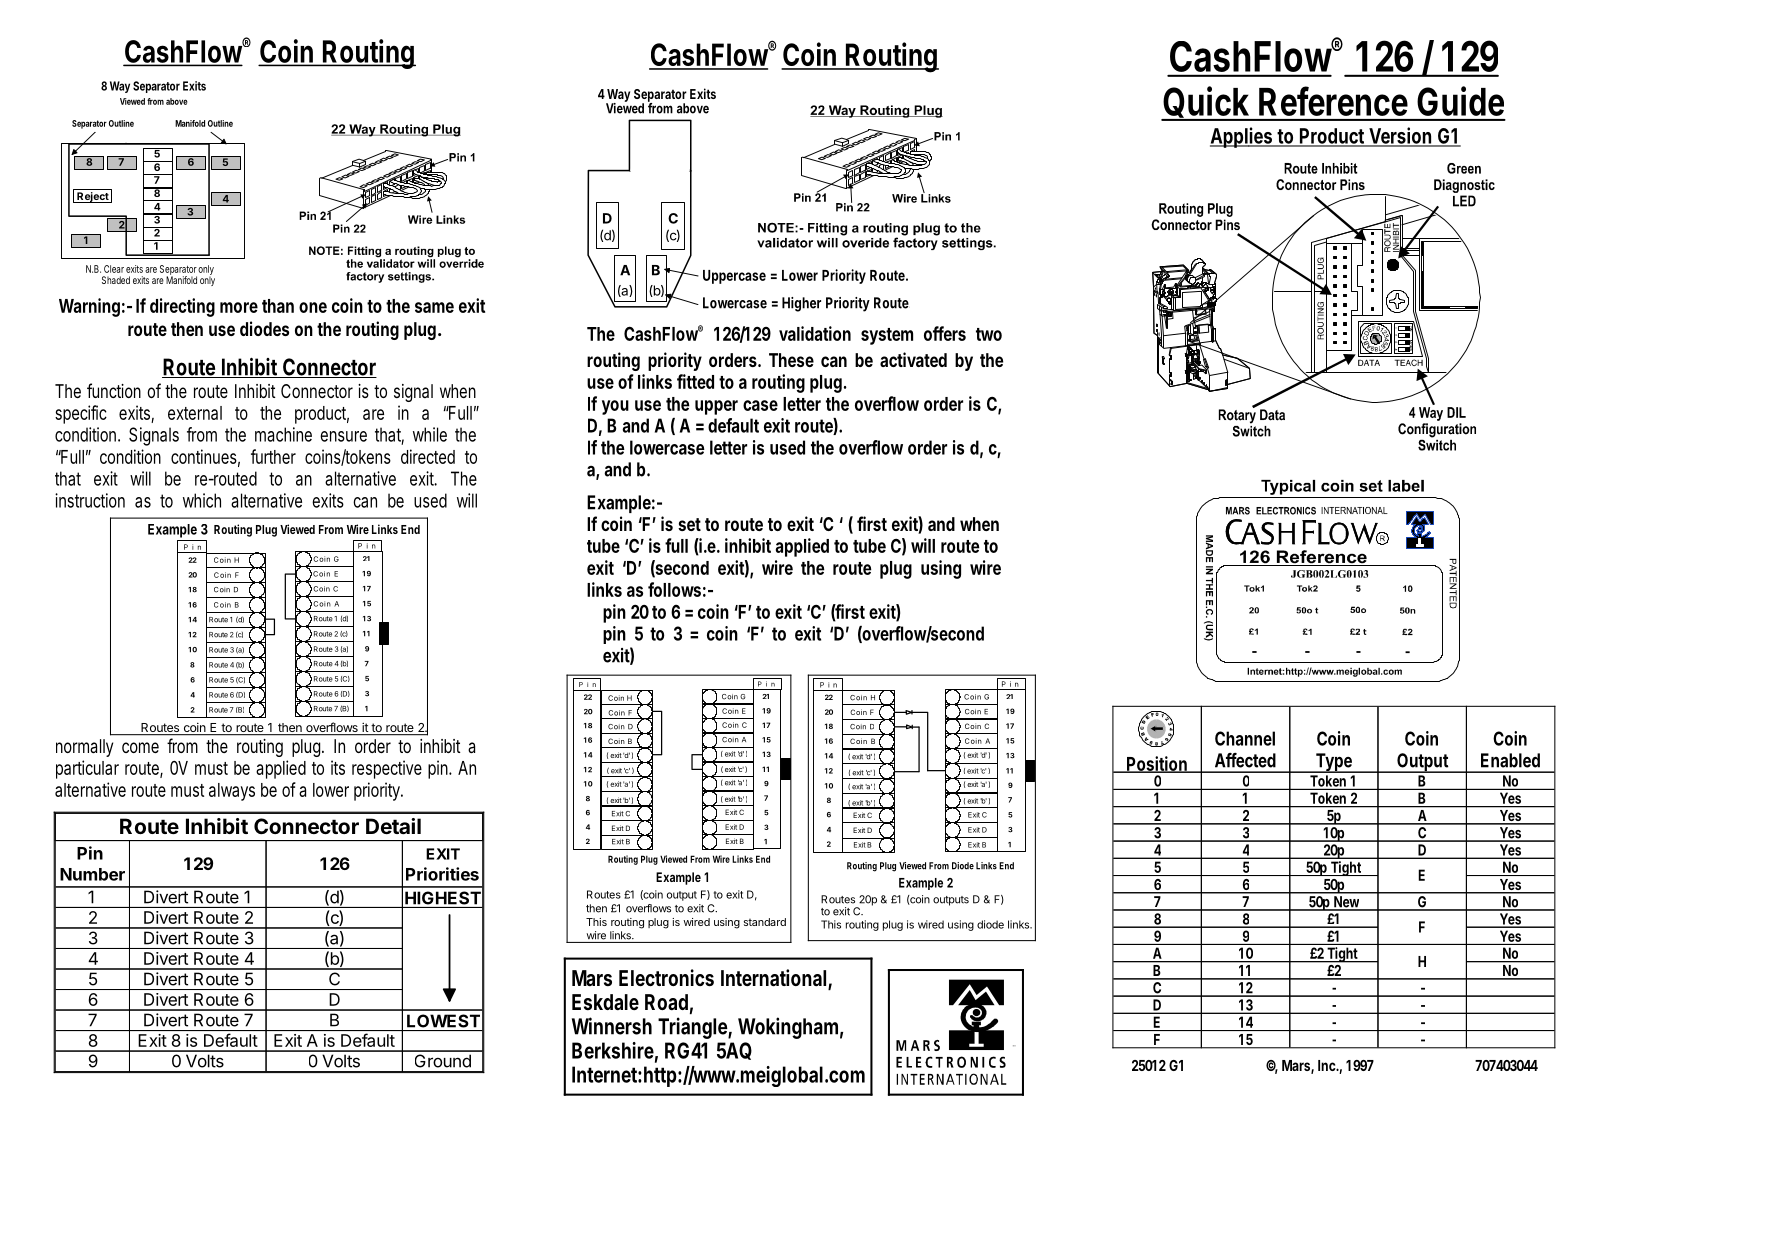 The image size is (1778, 1256). Describe the element at coordinates (202, 500) in the screenshot. I see `which` at that location.
